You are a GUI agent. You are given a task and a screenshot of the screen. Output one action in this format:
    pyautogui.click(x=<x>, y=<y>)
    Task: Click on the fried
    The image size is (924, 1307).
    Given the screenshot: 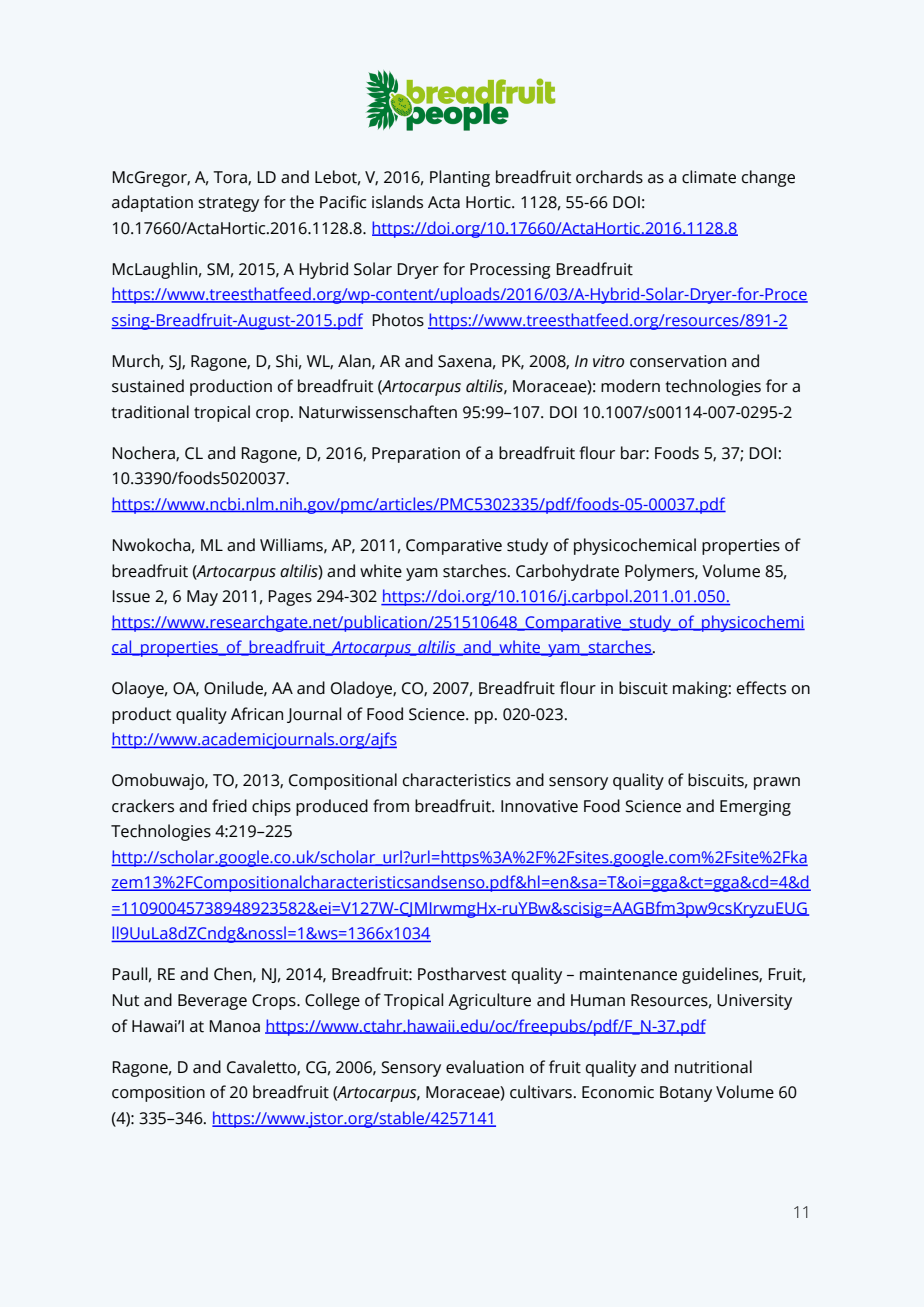 What is the action you would take?
    pyautogui.click(x=229, y=806)
